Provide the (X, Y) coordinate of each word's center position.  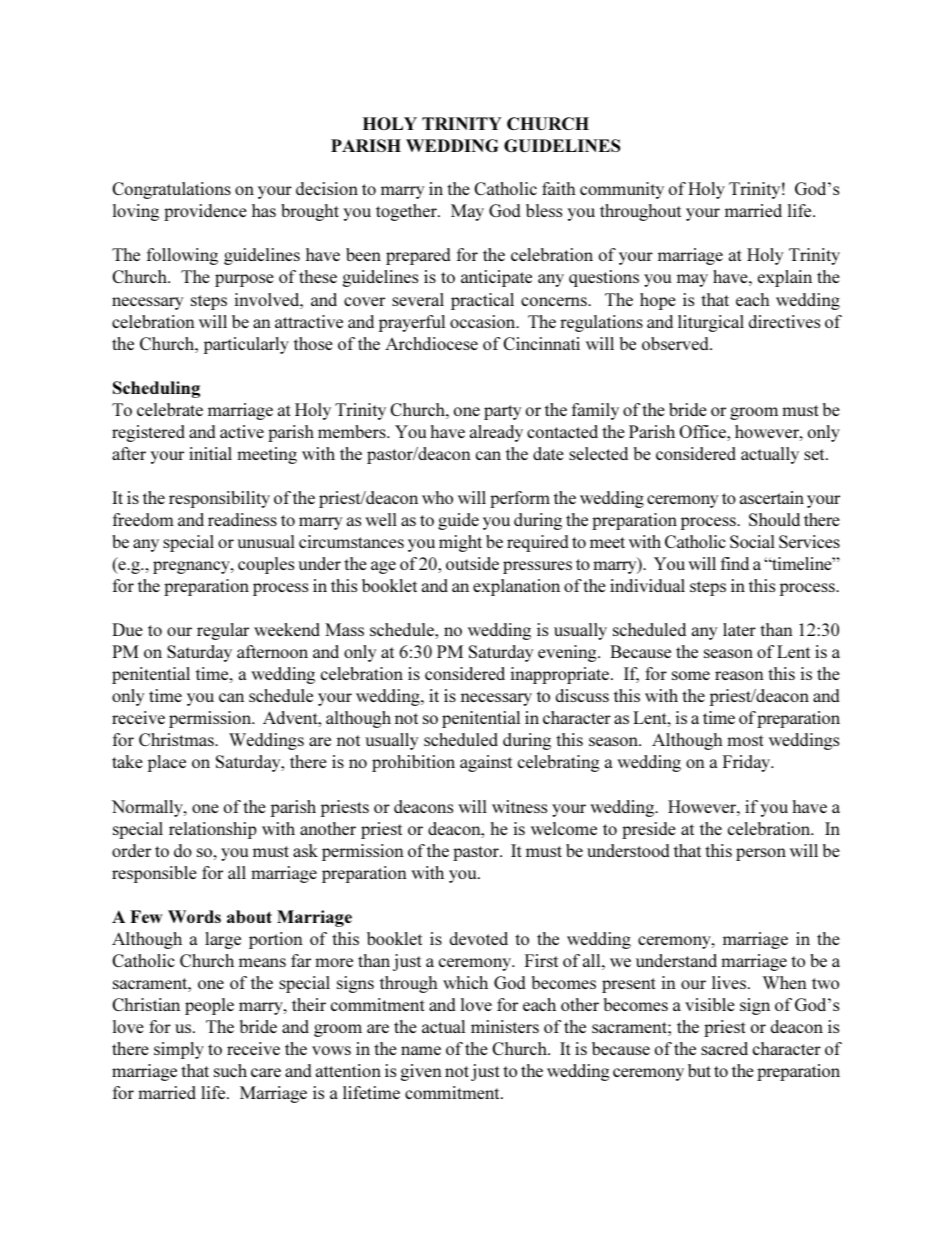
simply (179, 1050)
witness (519, 806)
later (739, 629)
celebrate (170, 409)
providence (205, 212)
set (815, 454)
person (761, 854)
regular (223, 631)
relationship (213, 830)
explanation (516, 587)
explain (785, 278)
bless (544, 210)
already (496, 433)
